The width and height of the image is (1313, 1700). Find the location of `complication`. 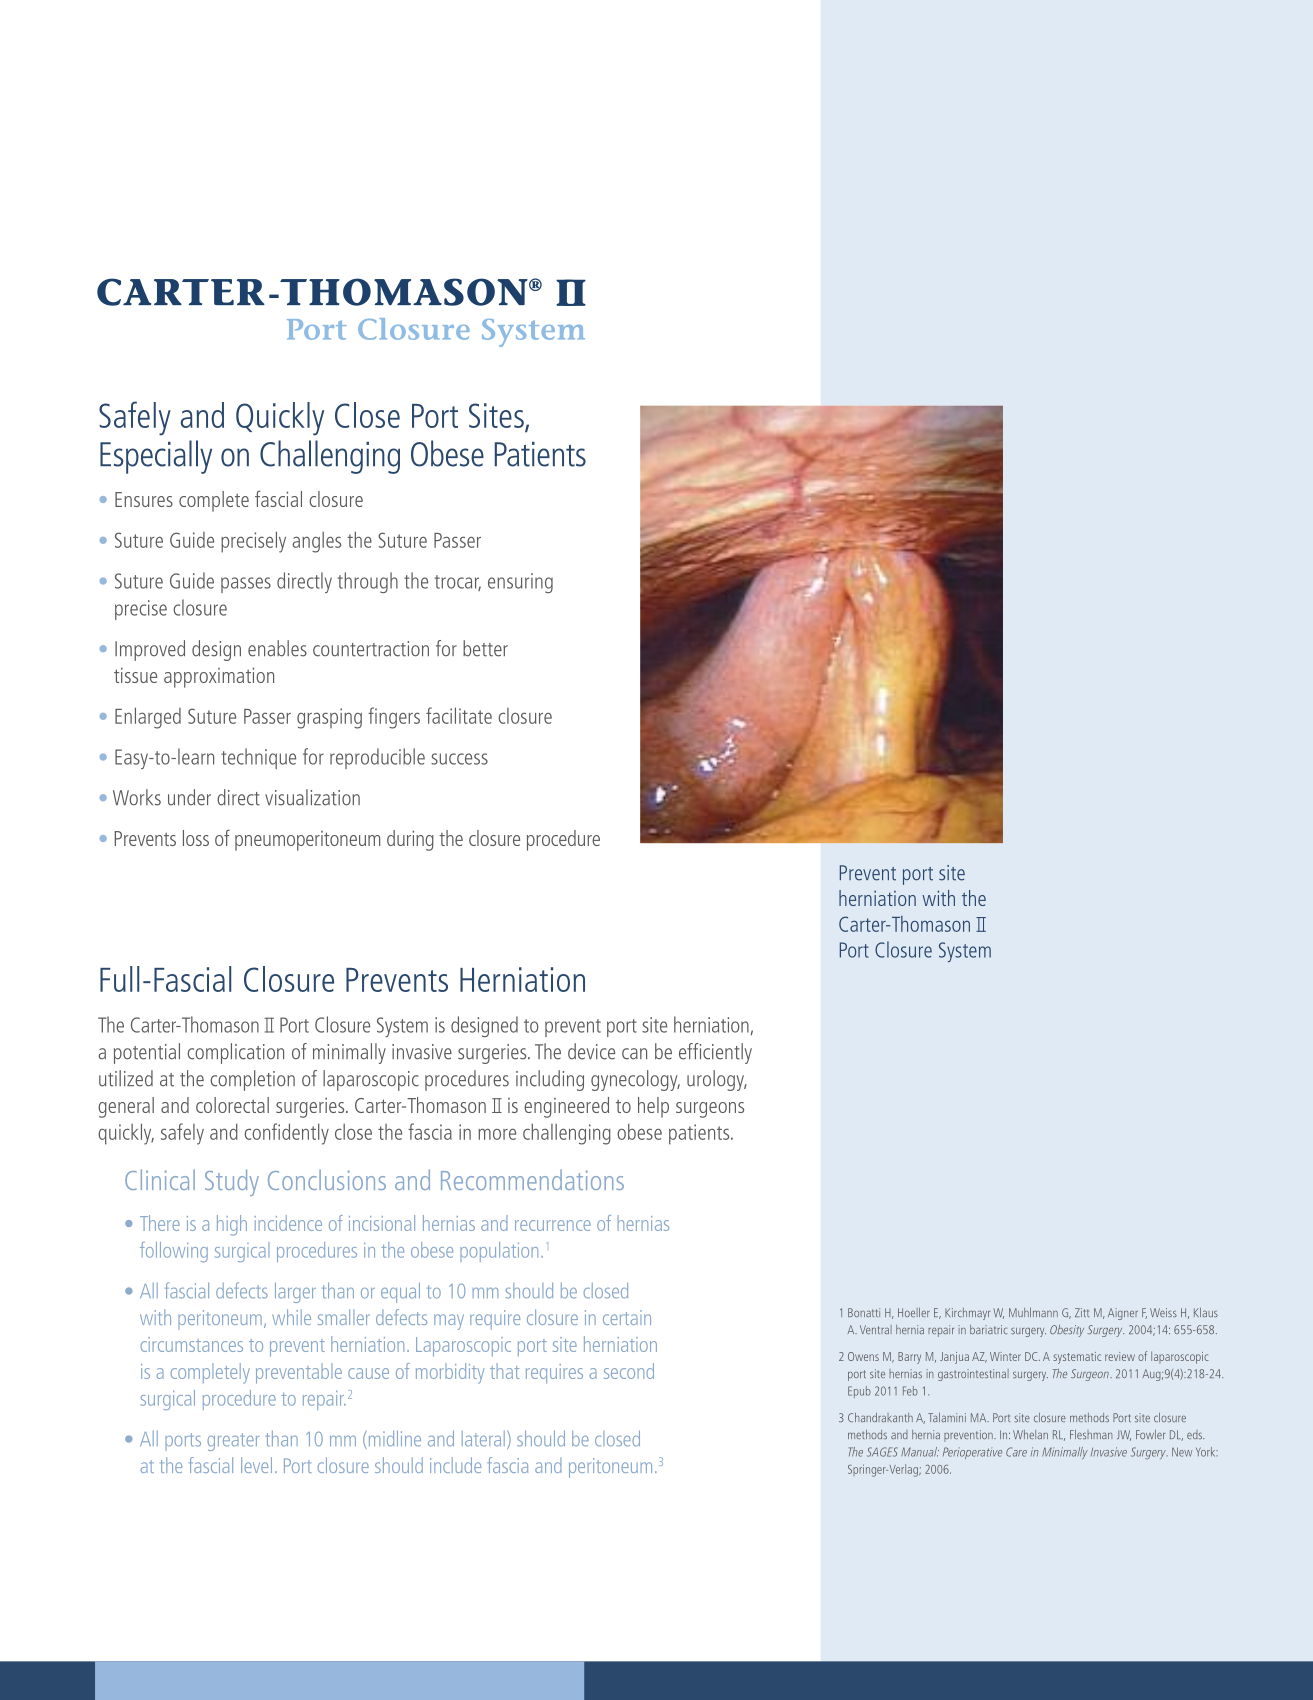

complication is located at coordinates (235, 1053).
